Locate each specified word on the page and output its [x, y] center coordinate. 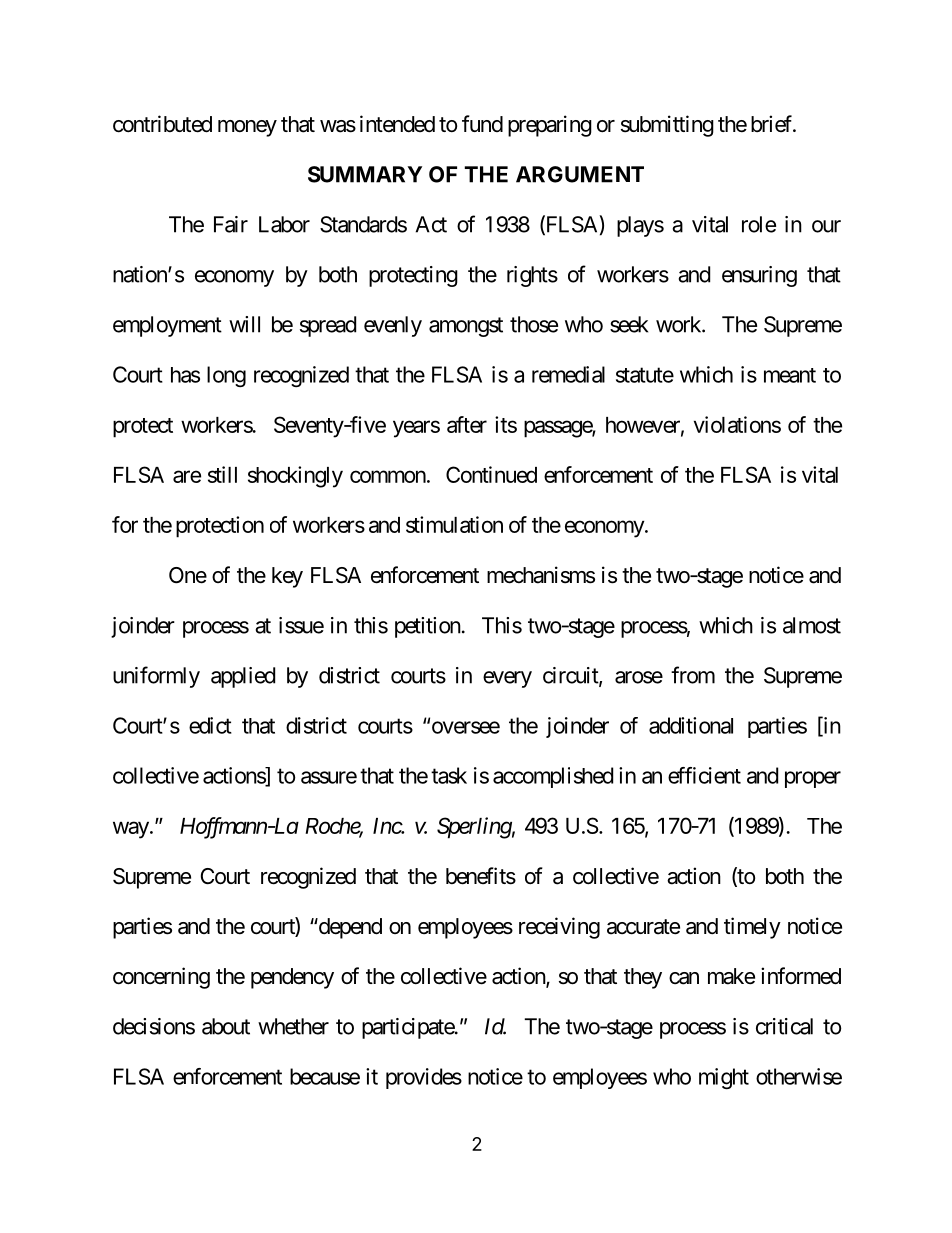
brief [773, 123]
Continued [491, 474]
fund [482, 123]
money [247, 128]
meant [790, 375]
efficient [704, 775]
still [222, 474]
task [449, 775]
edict [210, 725]
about [226, 1026]
